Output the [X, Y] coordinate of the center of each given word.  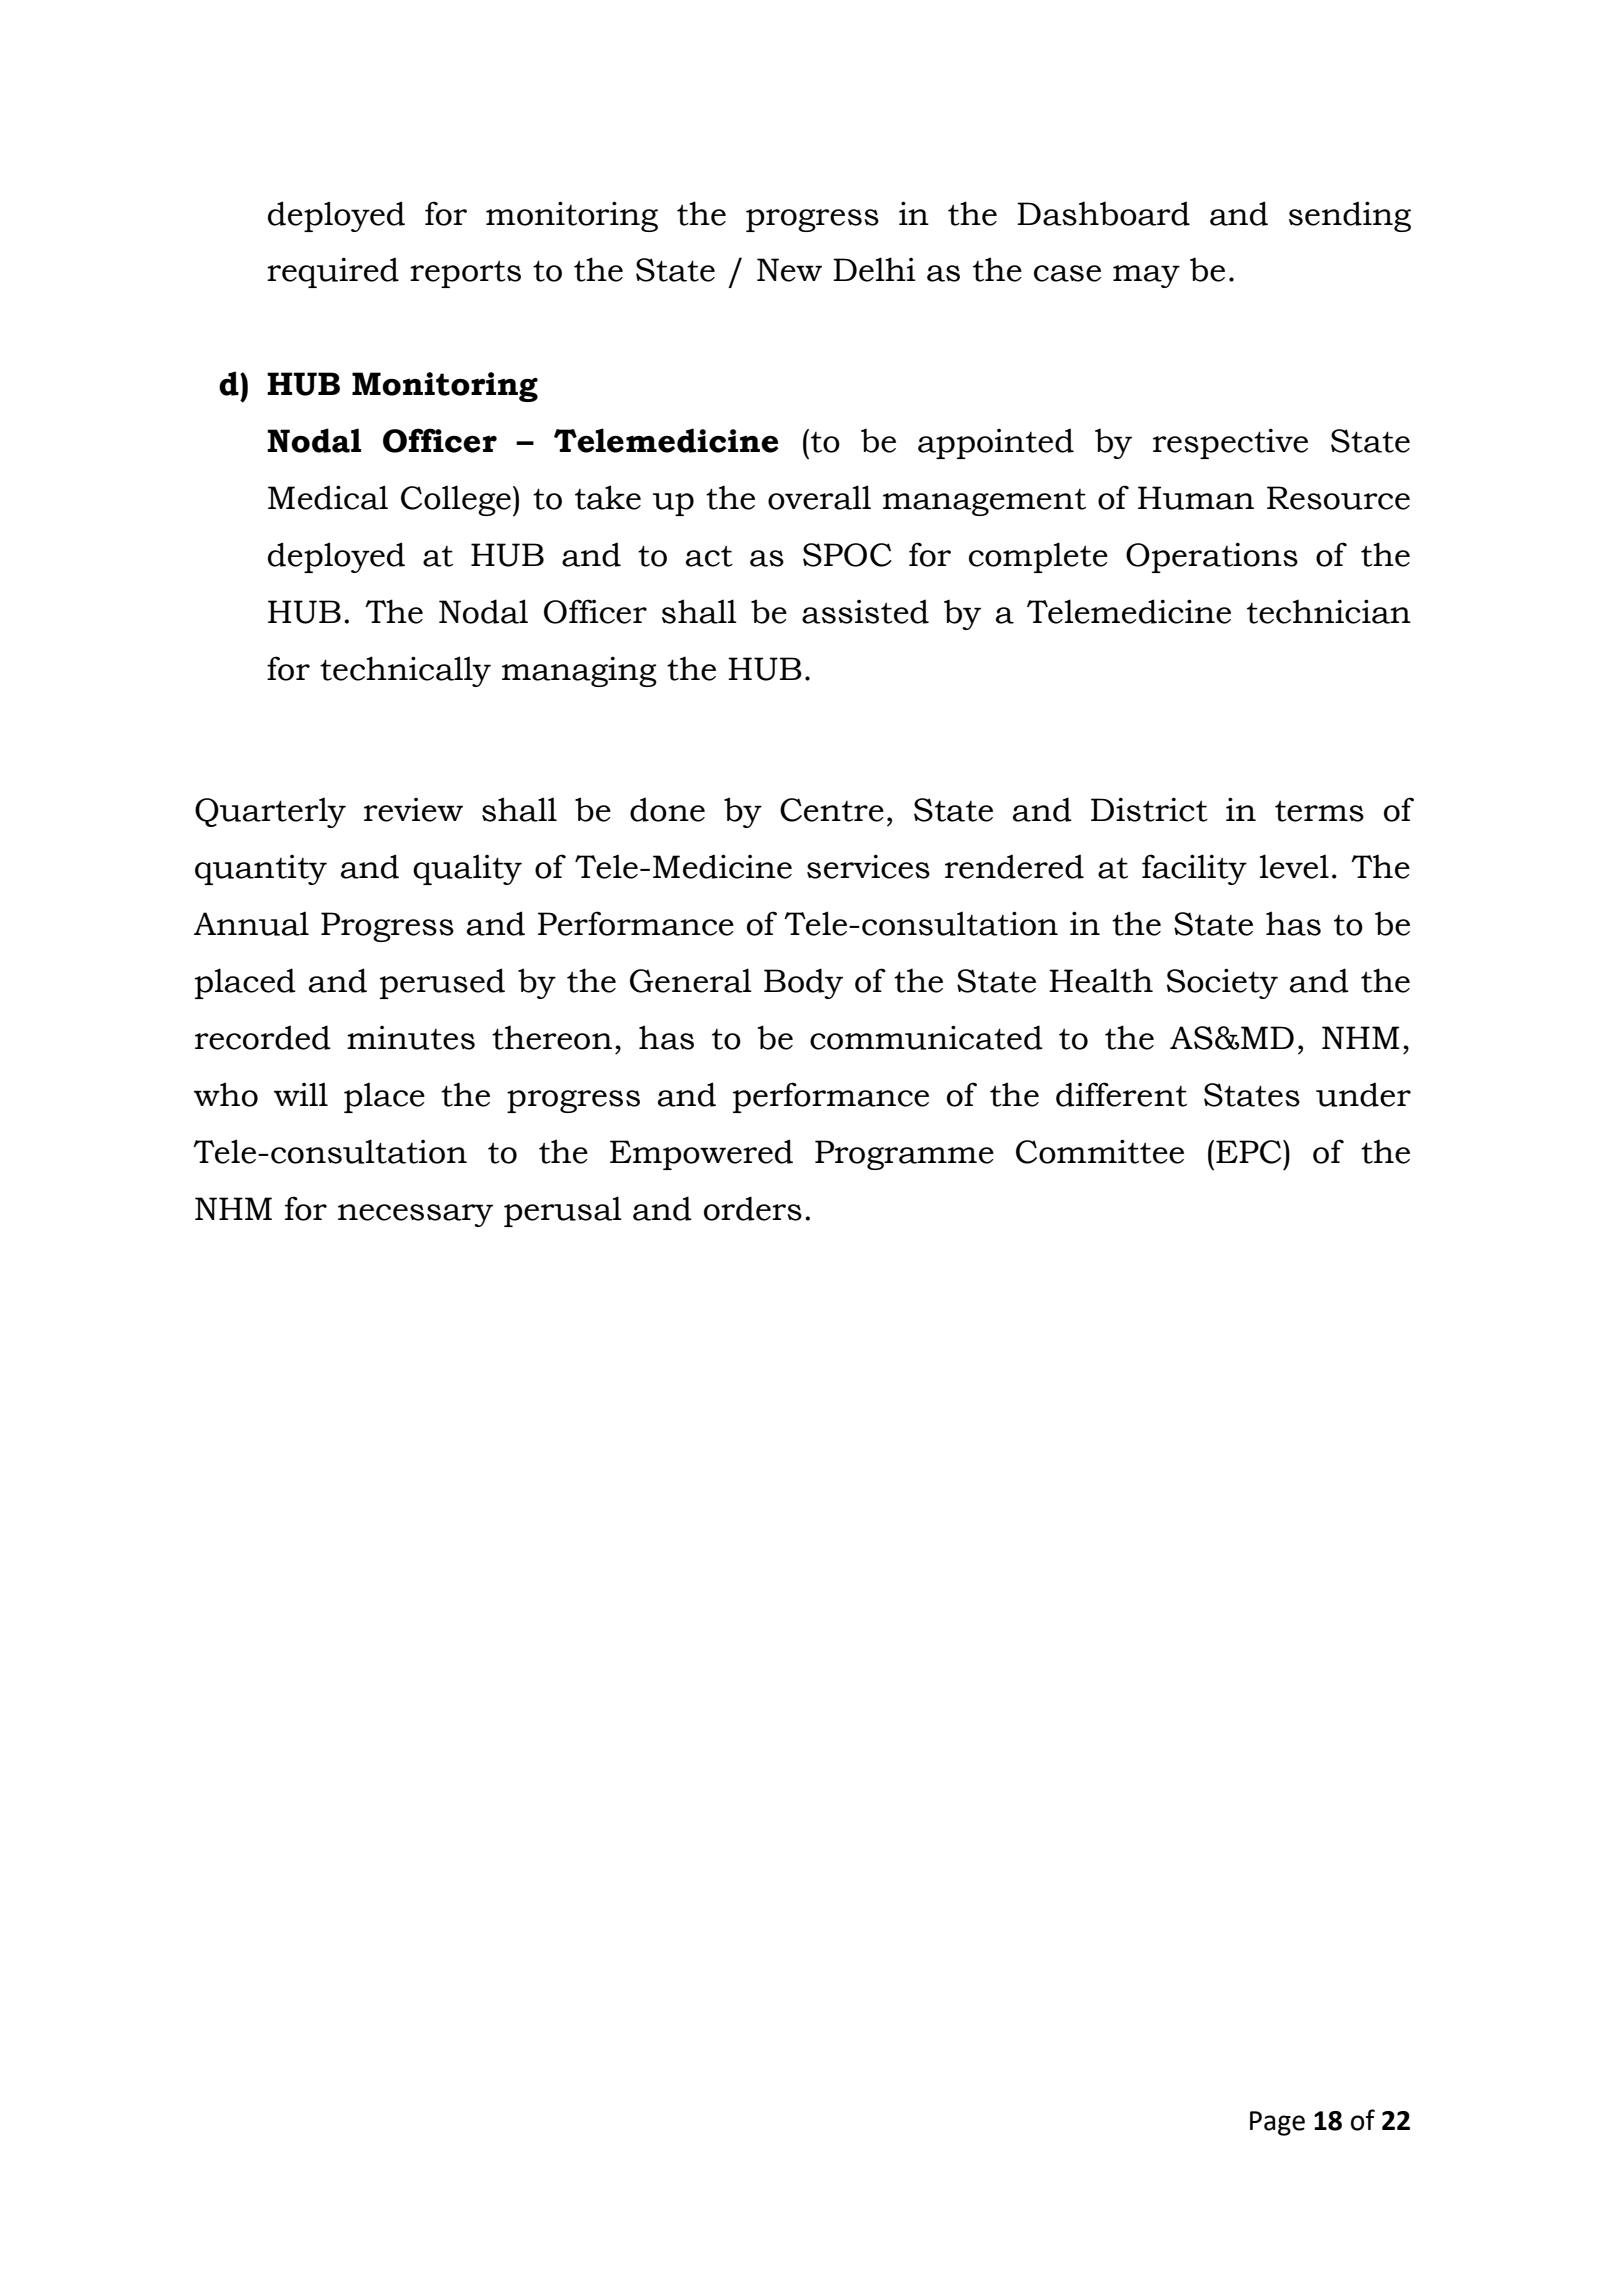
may [1146, 276]
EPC [1250, 1152]
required [333, 272]
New [789, 270]
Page [1277, 2123]
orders [753, 1208]
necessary [415, 1215]
